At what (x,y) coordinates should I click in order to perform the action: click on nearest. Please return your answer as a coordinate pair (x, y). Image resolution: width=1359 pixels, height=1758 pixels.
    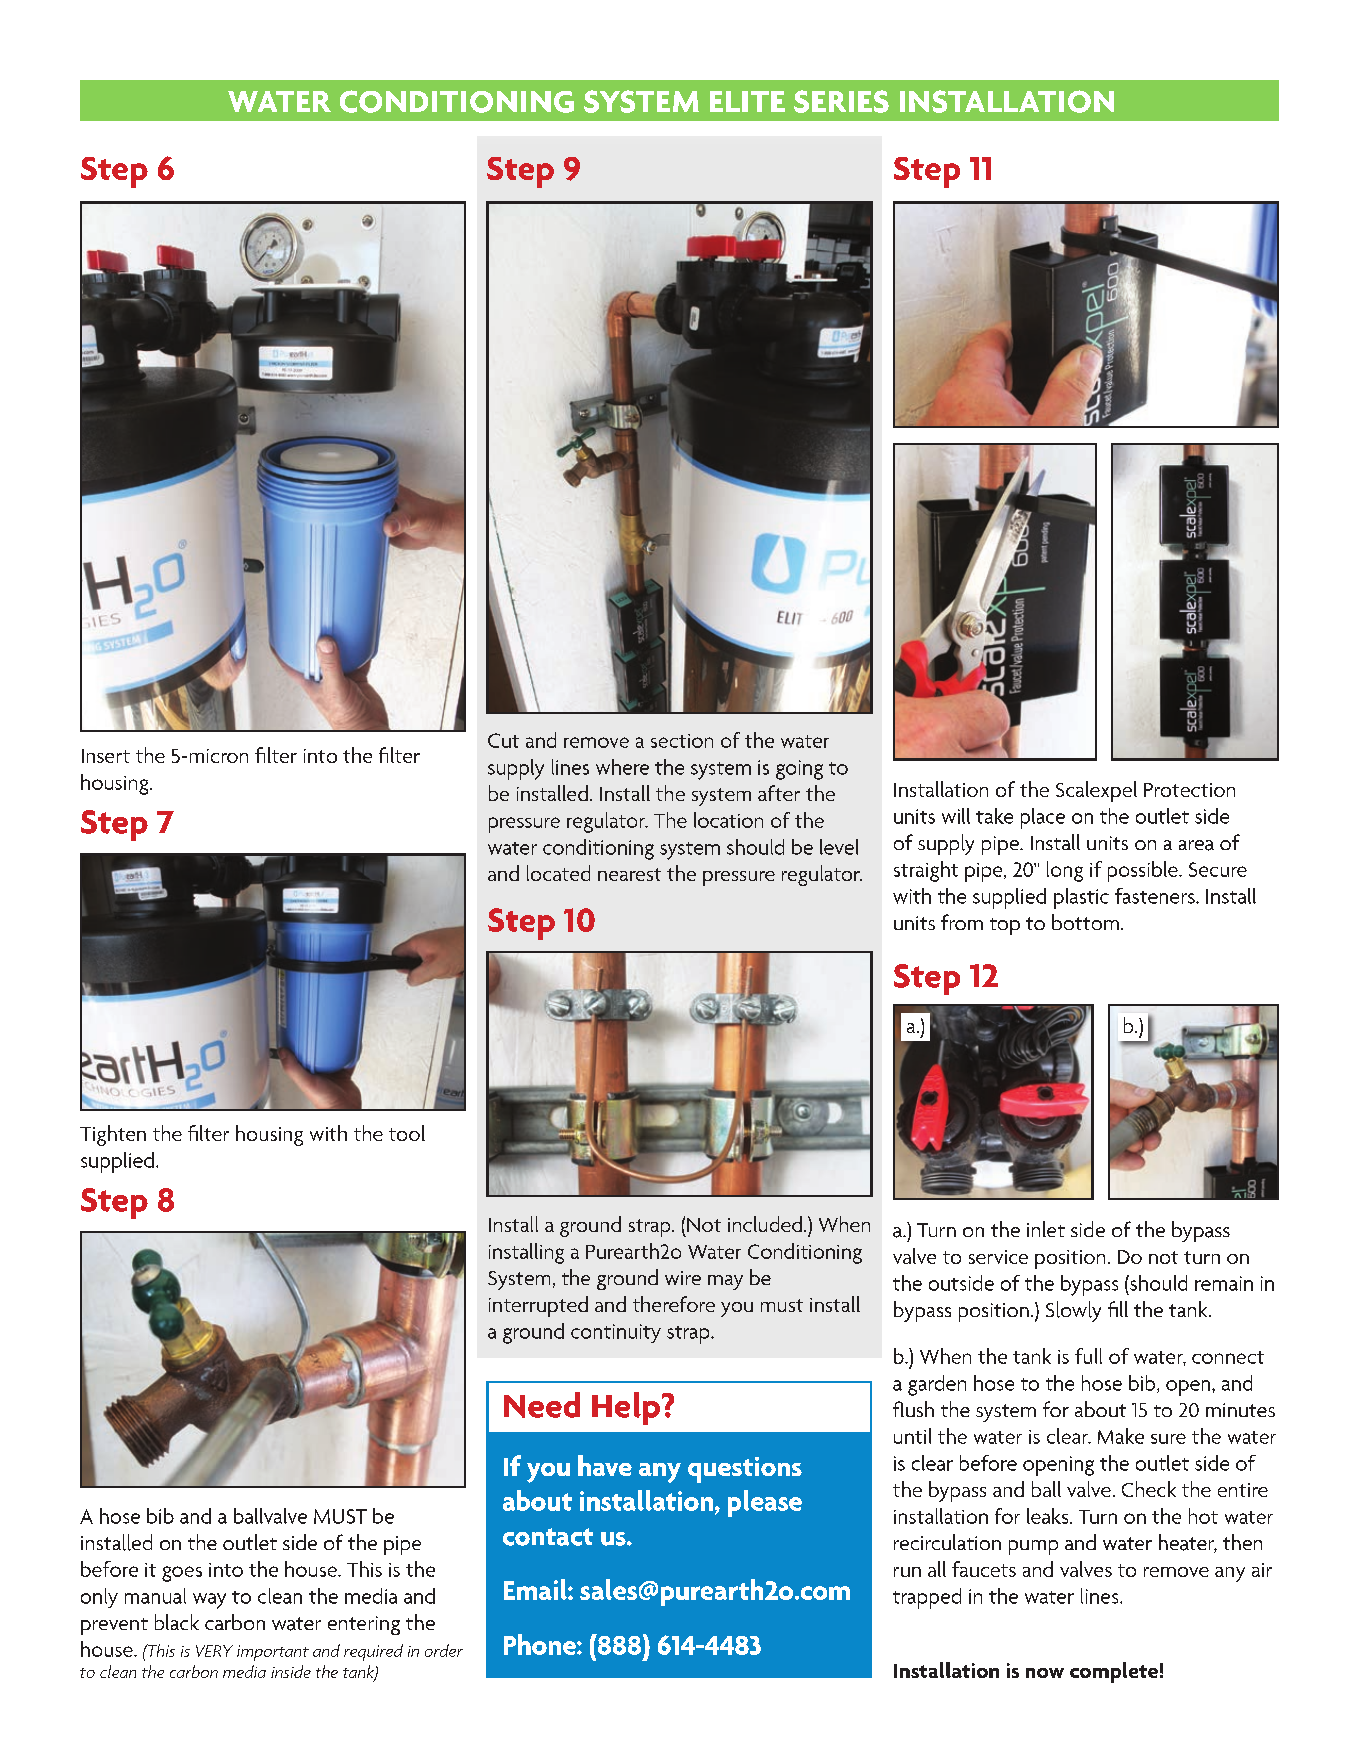
    Looking at the image, I should click on (629, 874).
